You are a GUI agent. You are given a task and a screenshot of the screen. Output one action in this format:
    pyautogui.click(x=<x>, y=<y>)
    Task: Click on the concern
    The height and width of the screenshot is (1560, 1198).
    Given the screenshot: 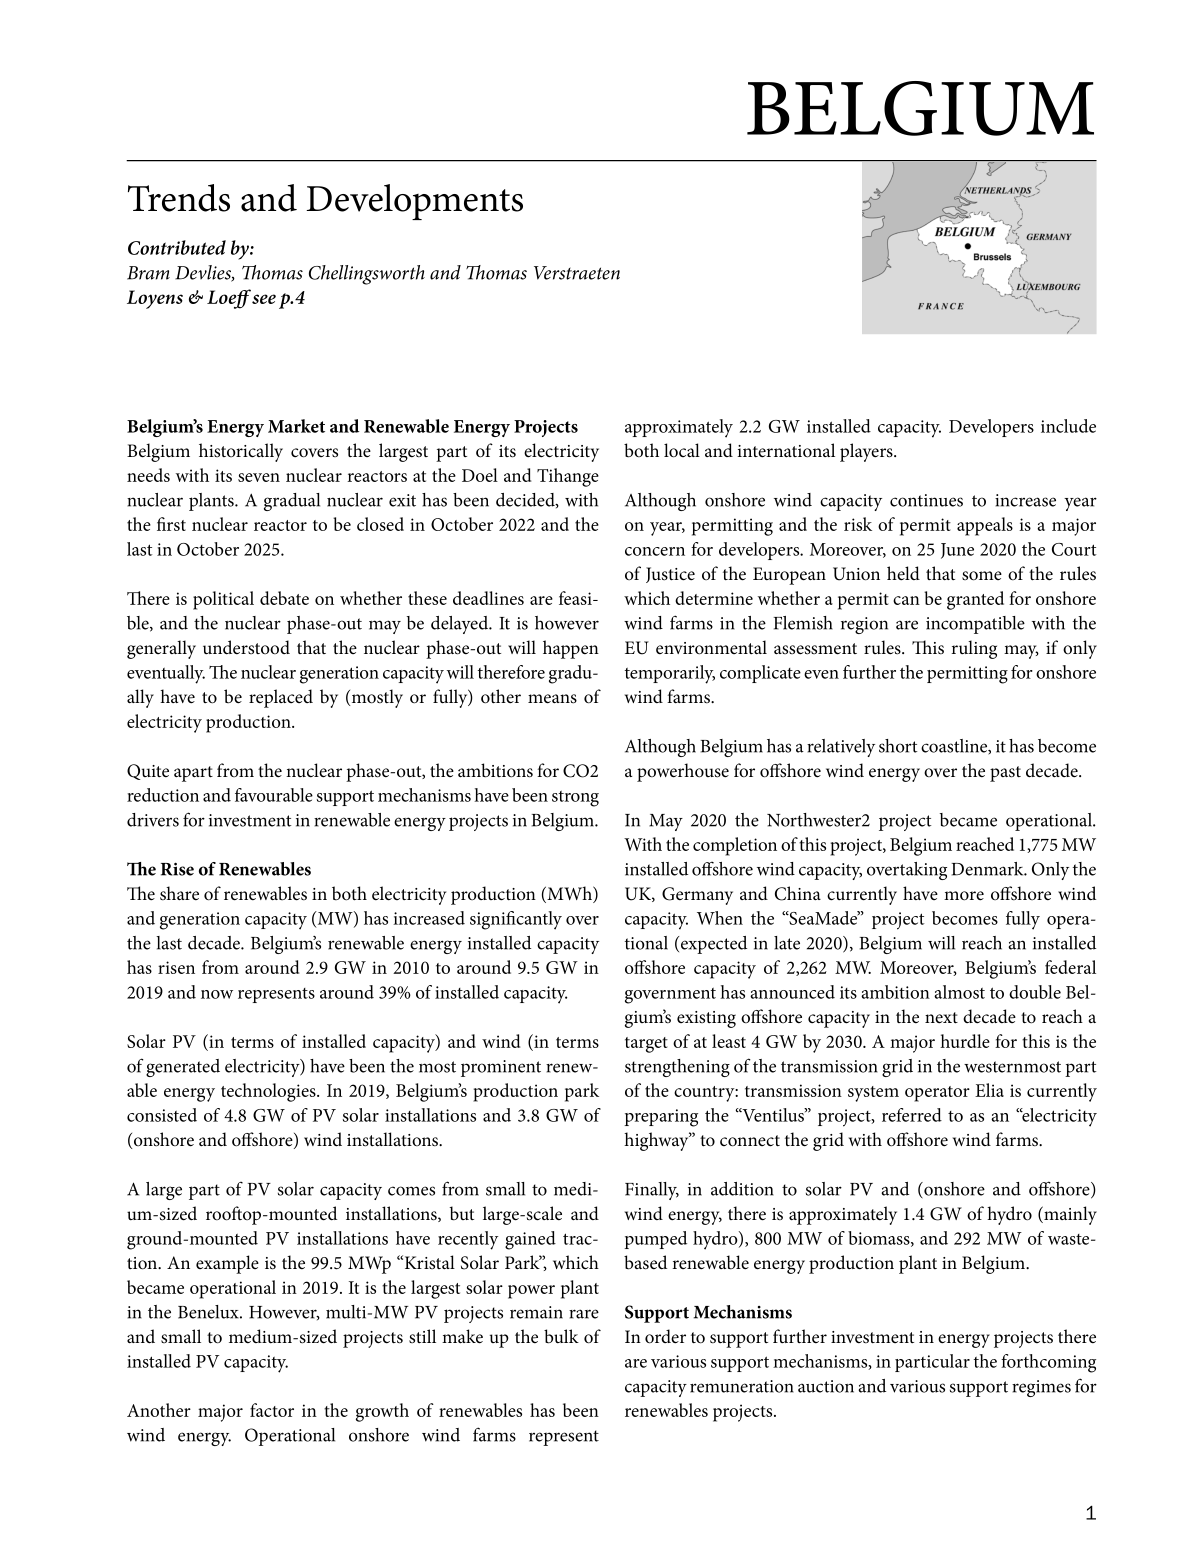 What is the action you would take?
    pyautogui.click(x=655, y=551)
